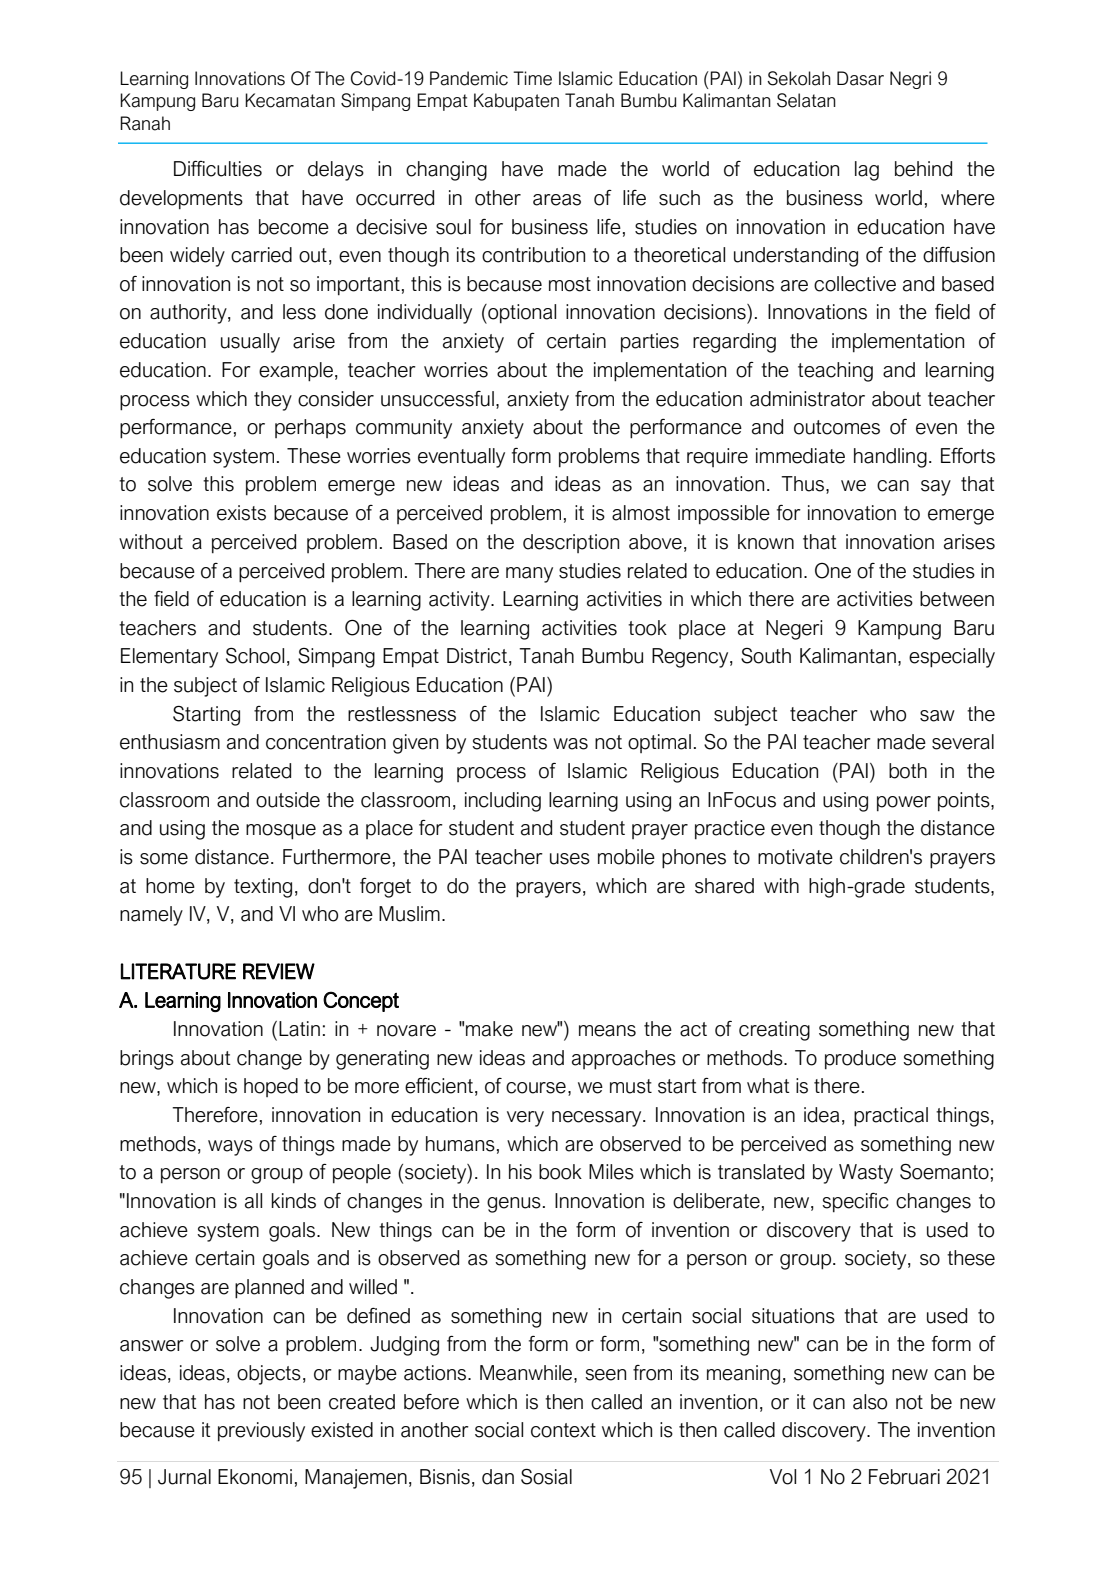 The width and height of the image is (1115, 1577). What do you see at coordinates (957, 599) in the image?
I see `between` at bounding box center [957, 599].
